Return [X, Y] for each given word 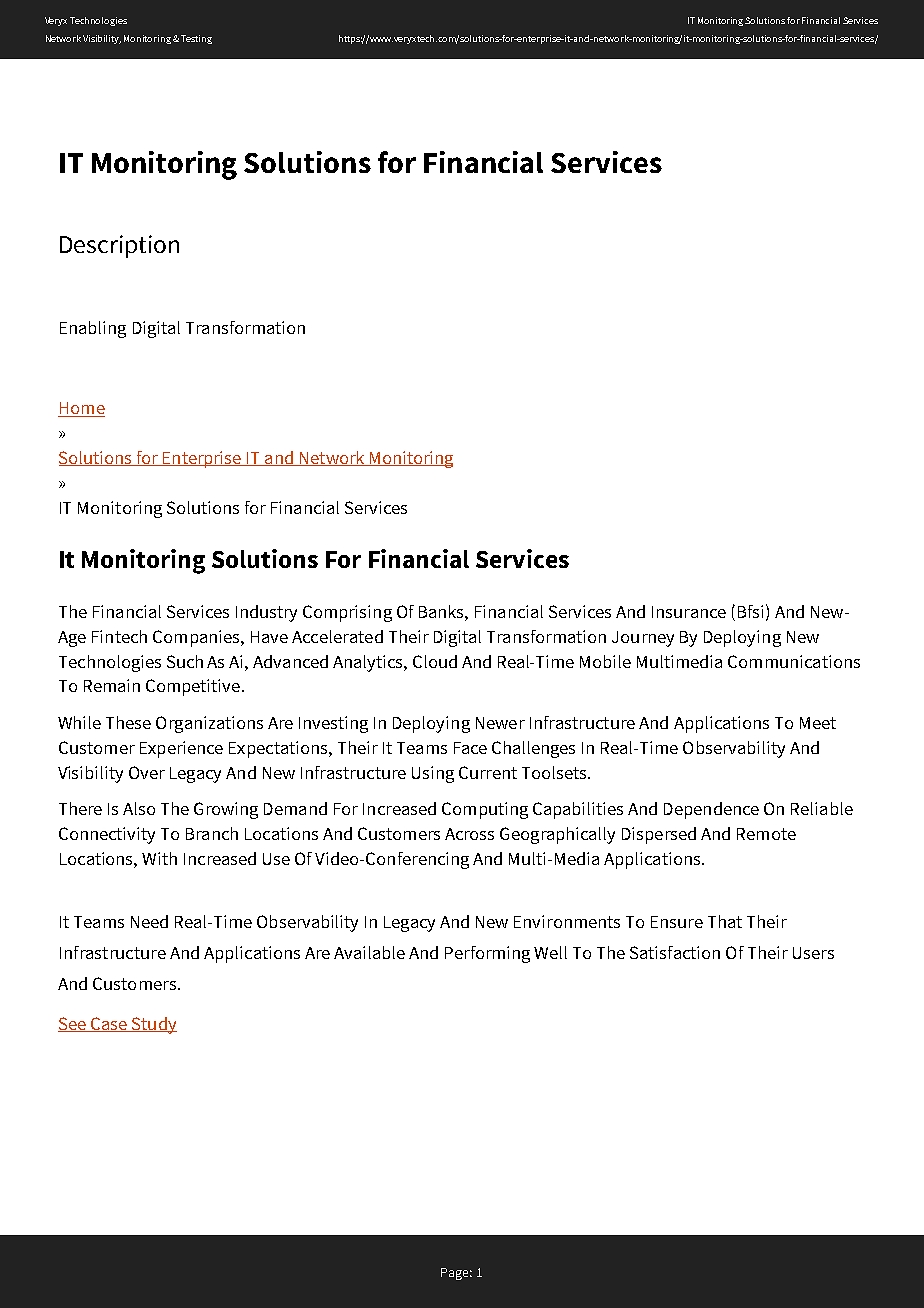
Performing [487, 954]
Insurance [689, 612]
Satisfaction [675, 952]
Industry [266, 613]
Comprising [347, 613]
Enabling [93, 329]
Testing [196, 39]
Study [153, 1025]
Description [119, 246]
